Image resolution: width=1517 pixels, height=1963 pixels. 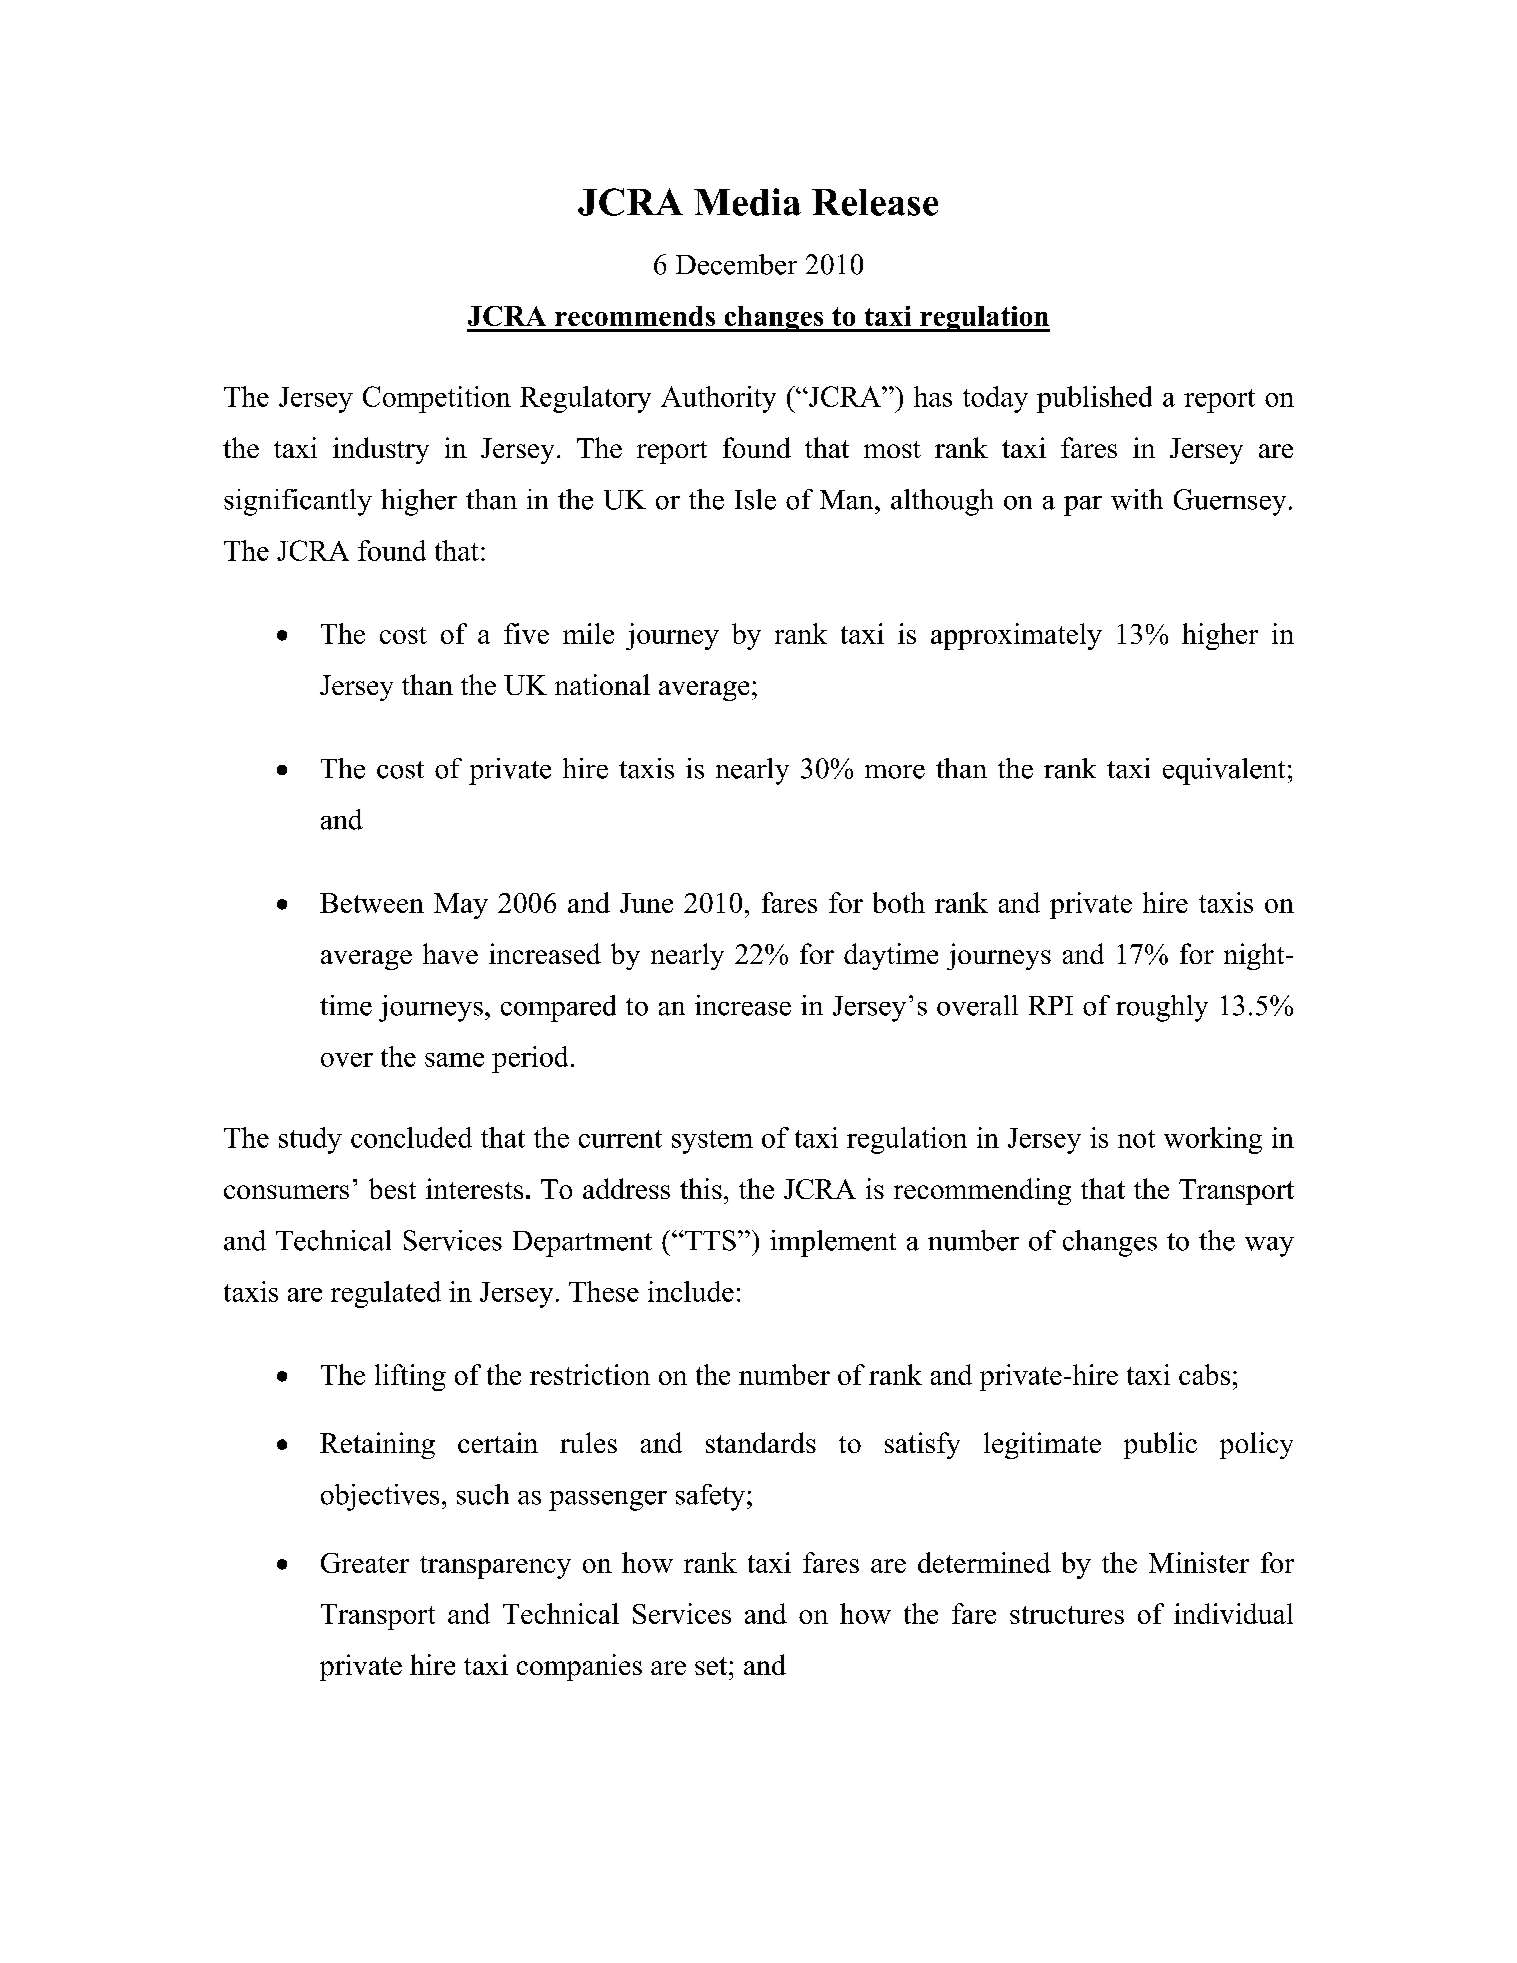 What do you see at coordinates (437, 399) in the screenshot?
I see `Competition` at bounding box center [437, 399].
